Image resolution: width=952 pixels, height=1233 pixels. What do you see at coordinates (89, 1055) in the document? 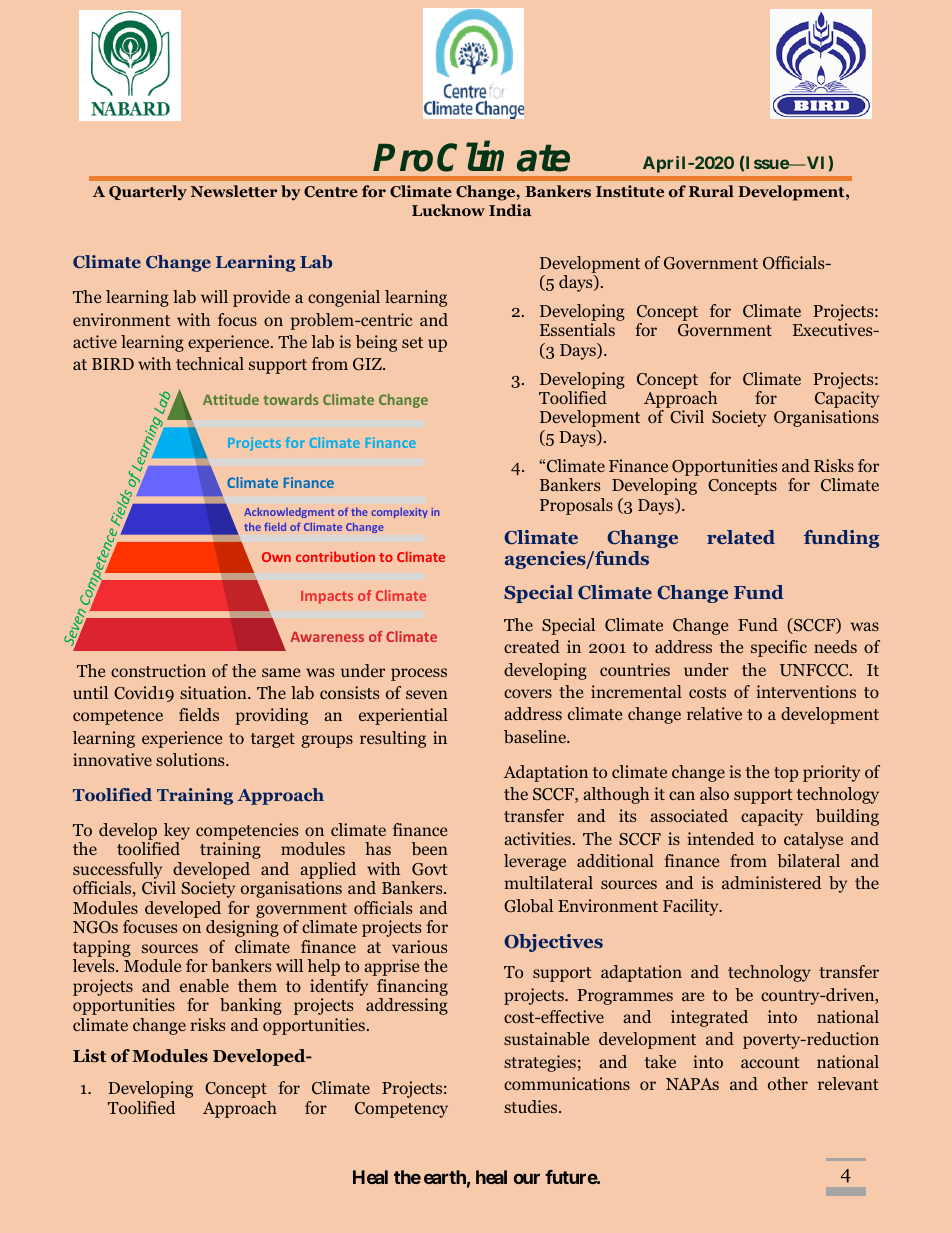
I see `List` at bounding box center [89, 1055].
